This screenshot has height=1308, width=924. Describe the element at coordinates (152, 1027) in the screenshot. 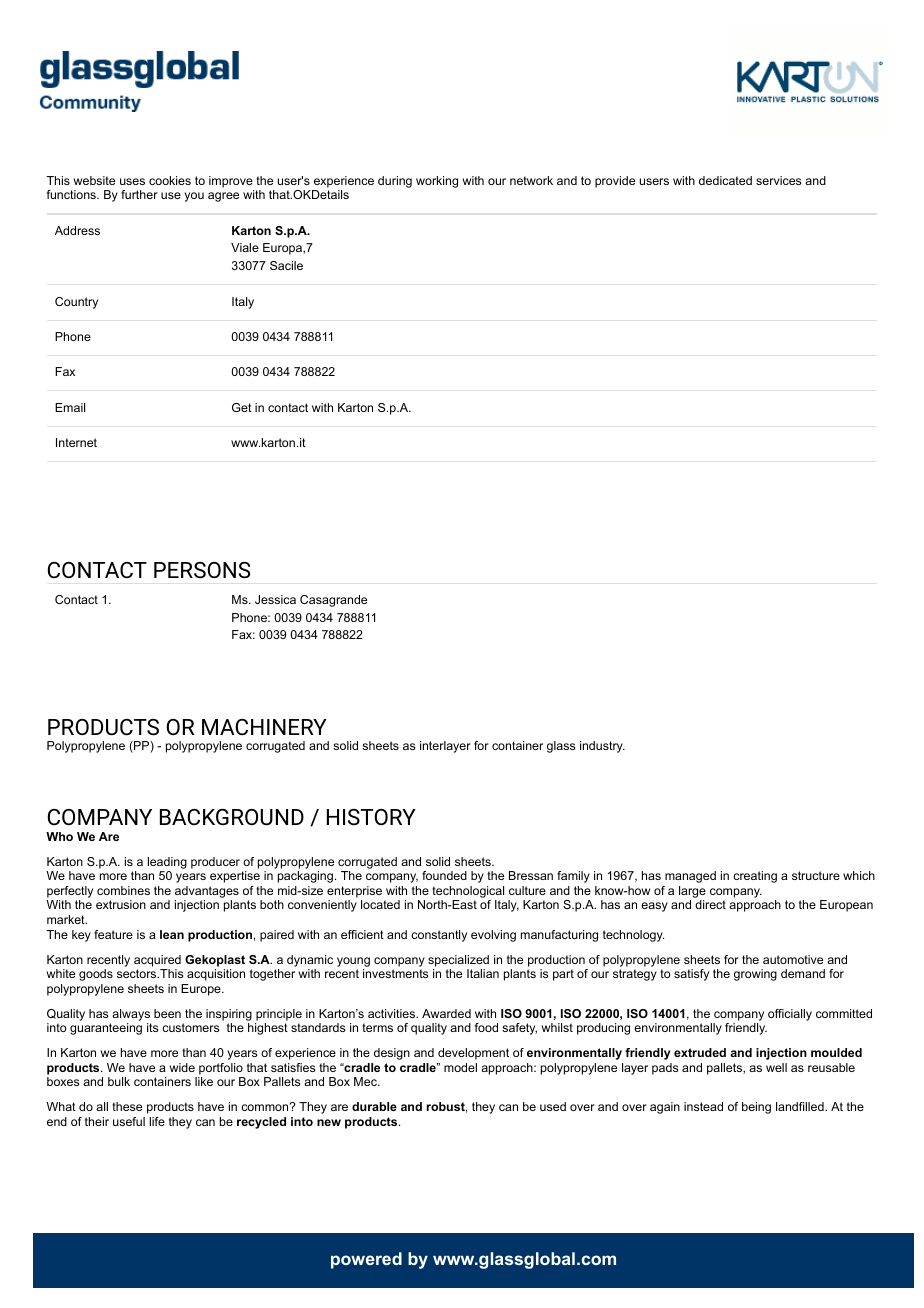

I see `its` at that location.
